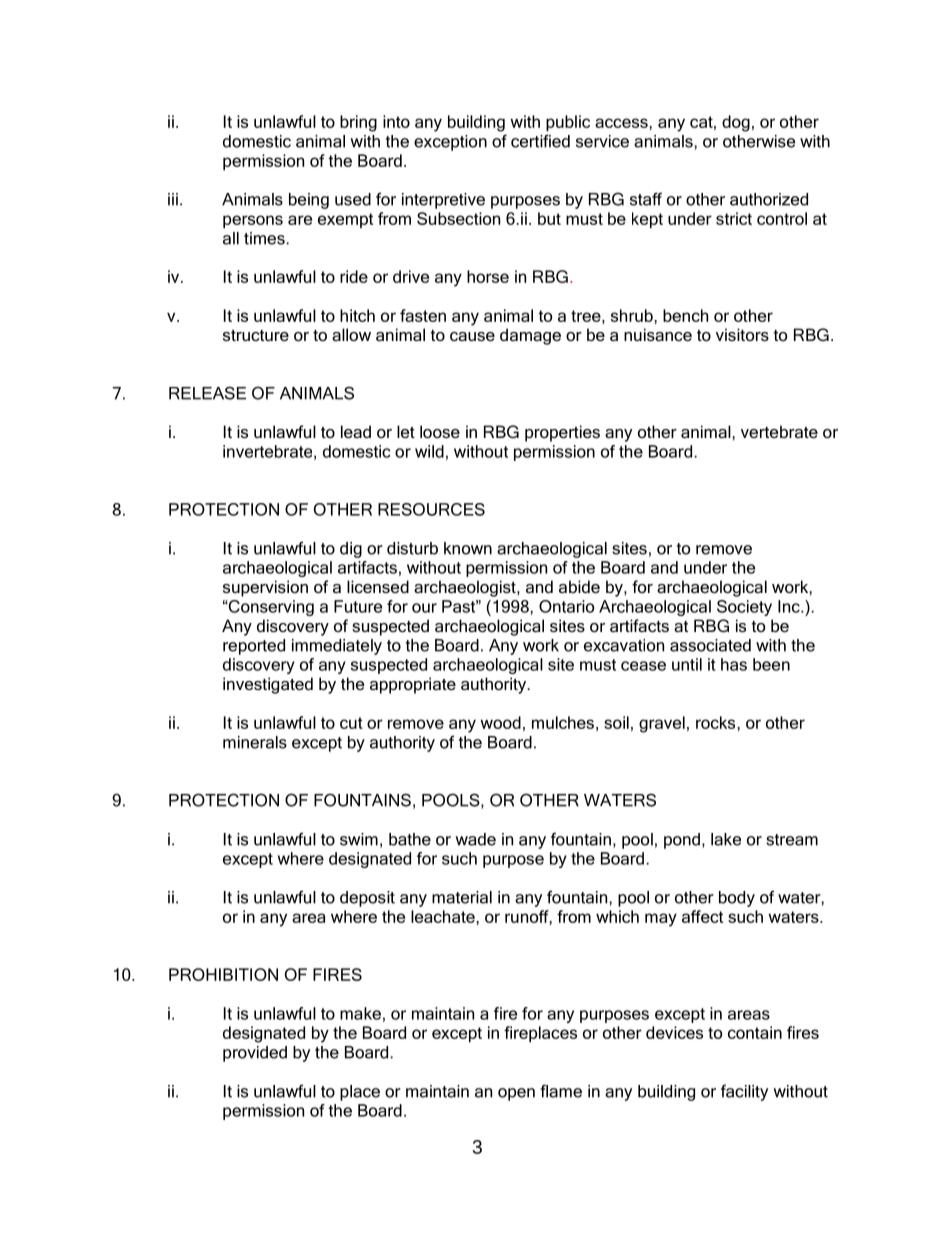 Image resolution: width=952 pixels, height=1233 pixels. What do you see at coordinates (742, 334) in the document?
I see `visitors` at bounding box center [742, 334].
